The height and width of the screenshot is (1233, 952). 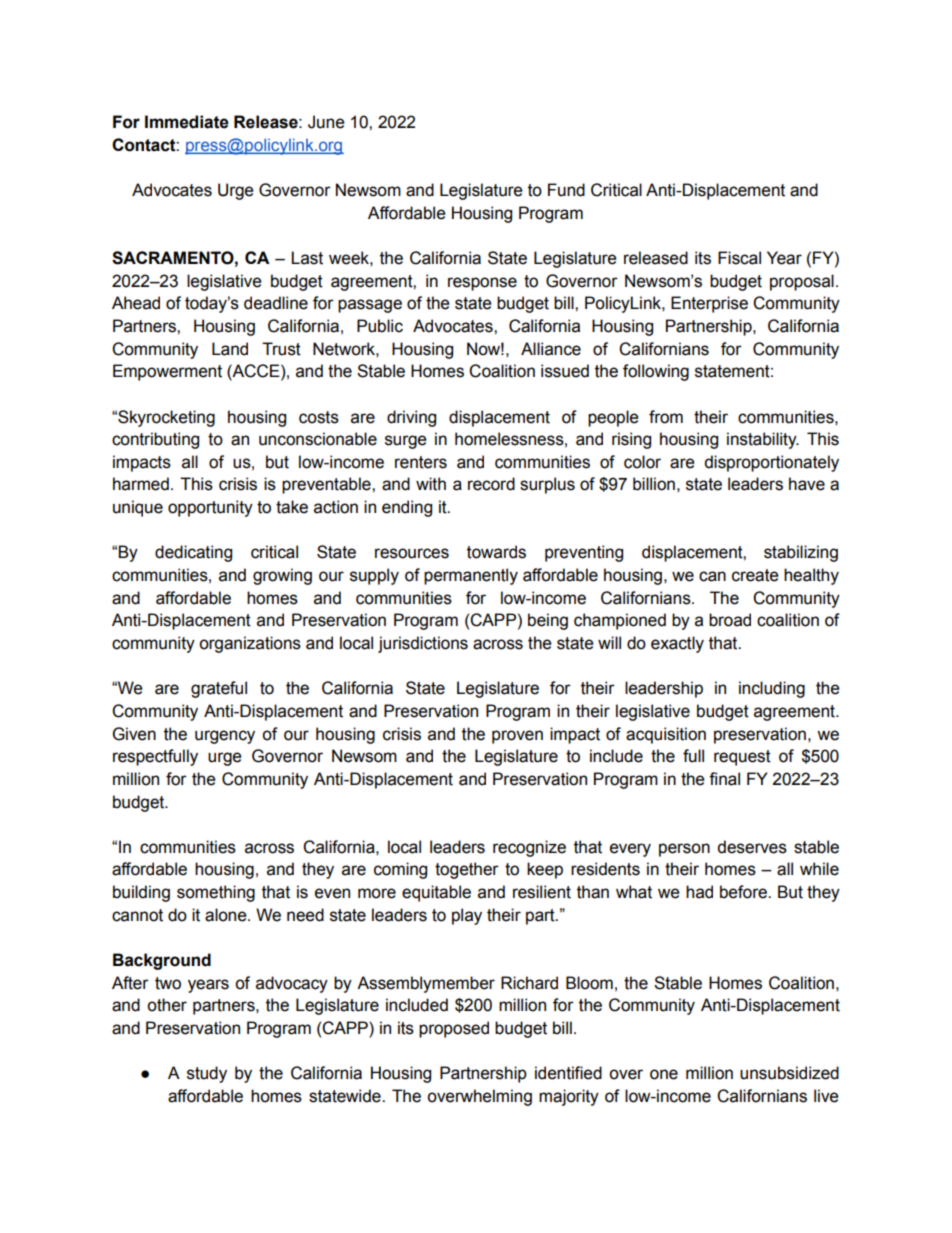 I want to click on unsubsidized, so click(x=789, y=1073).
